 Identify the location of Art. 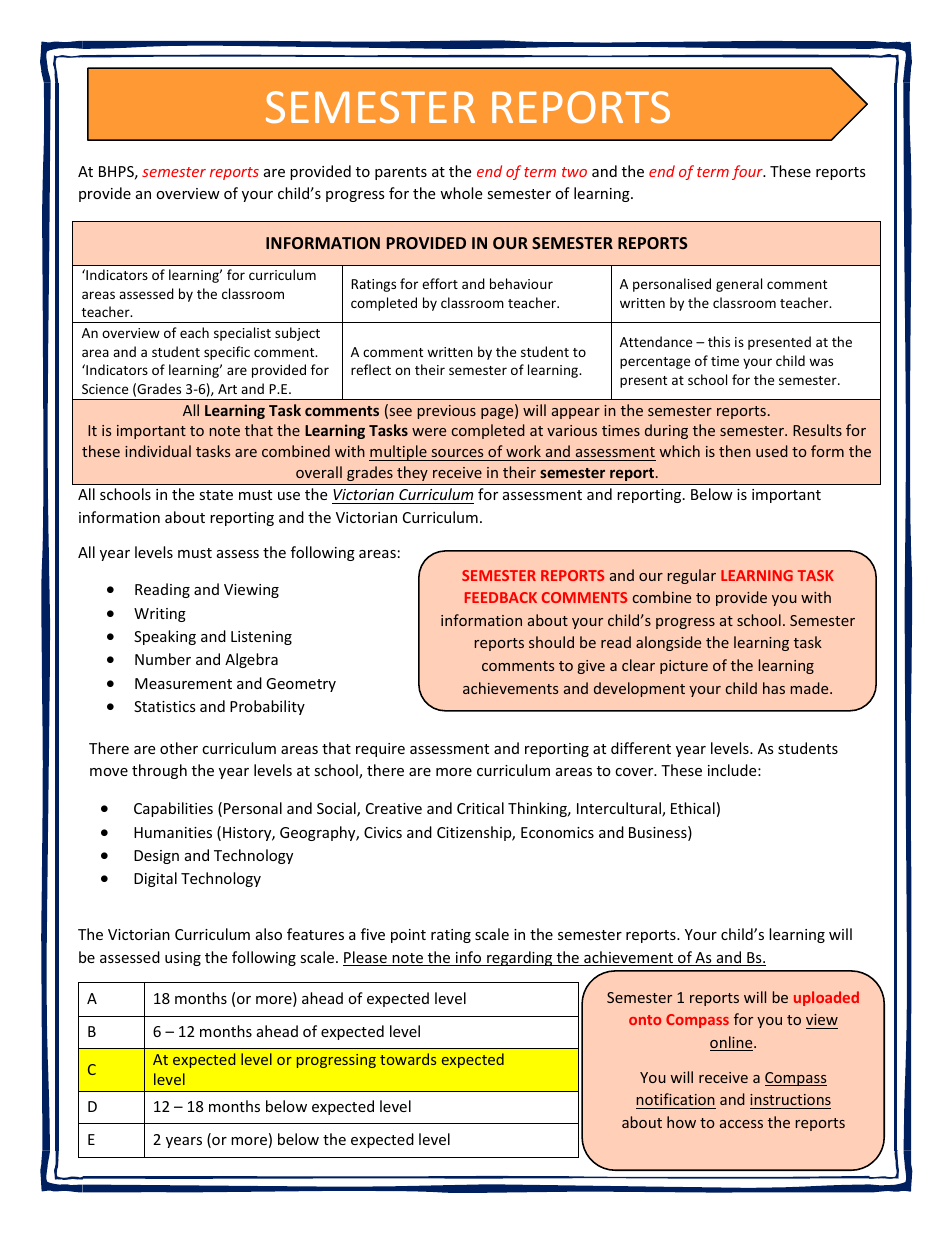
(227, 389).
